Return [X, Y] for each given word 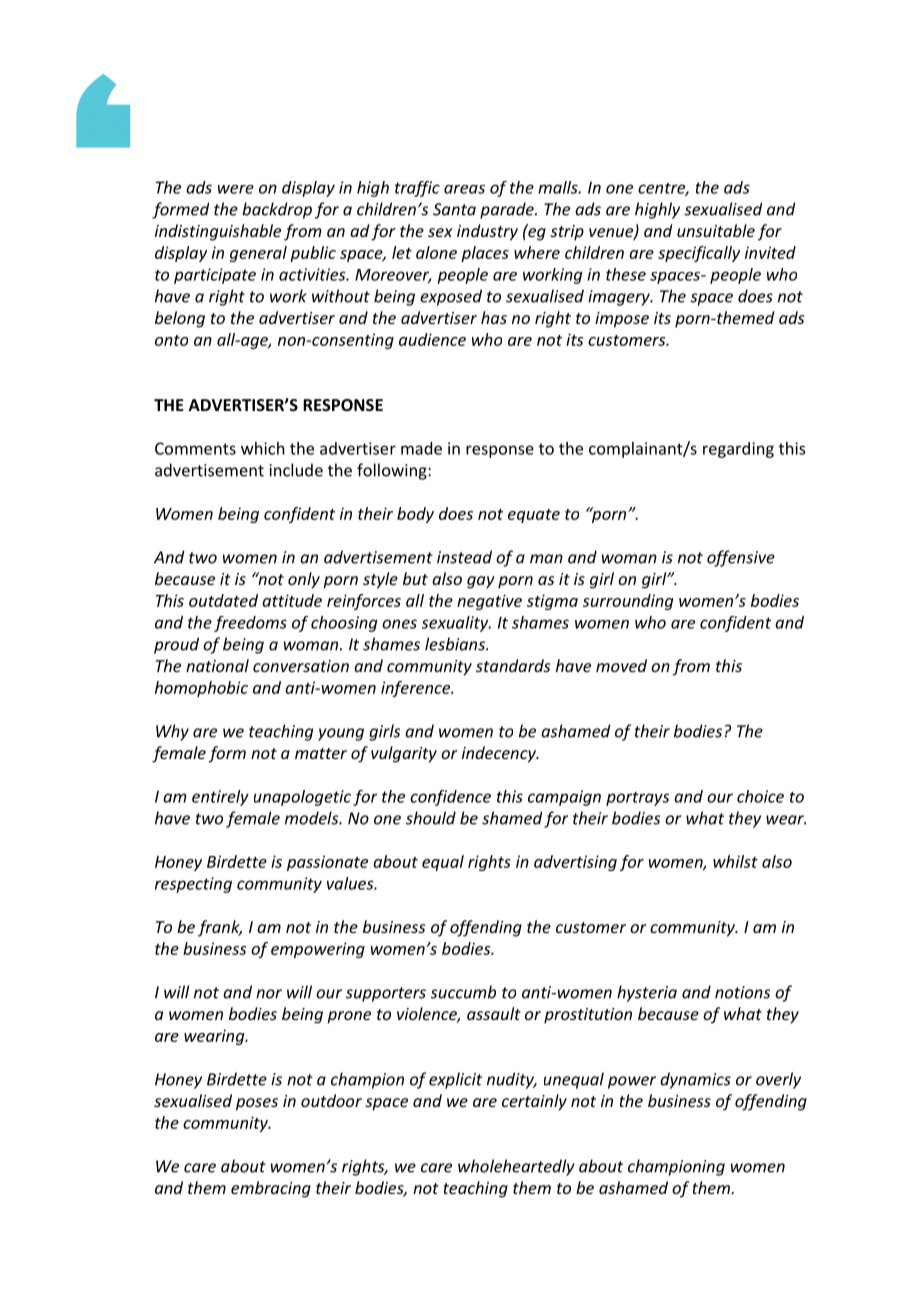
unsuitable [716, 230]
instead [464, 557]
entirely [220, 798]
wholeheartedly [516, 1167]
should [431, 818]
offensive [741, 558]
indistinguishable [218, 232]
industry [487, 232]
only [304, 580]
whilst [735, 861]
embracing [271, 1189]
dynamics [695, 1080]
